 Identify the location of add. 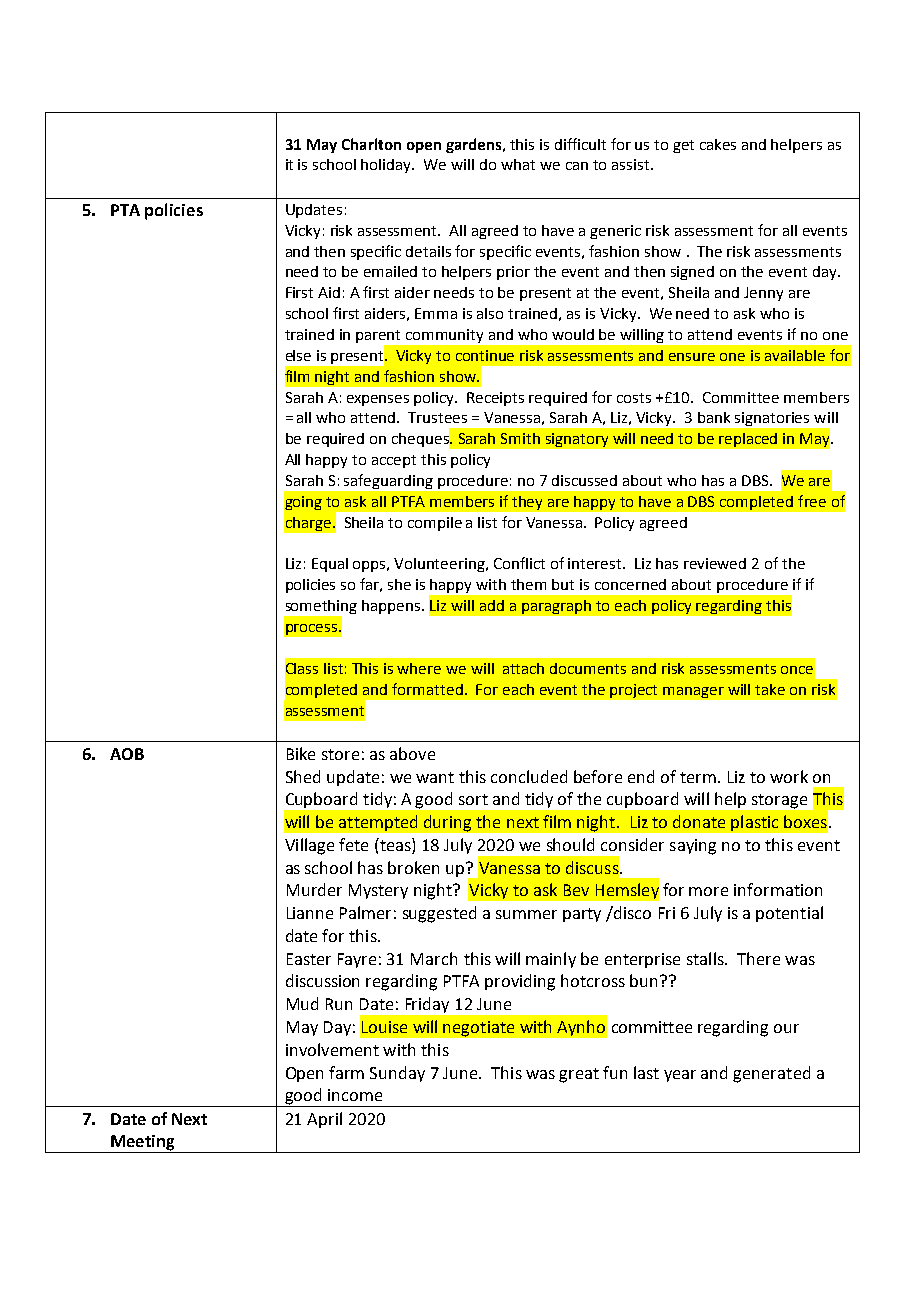
(492, 605).
